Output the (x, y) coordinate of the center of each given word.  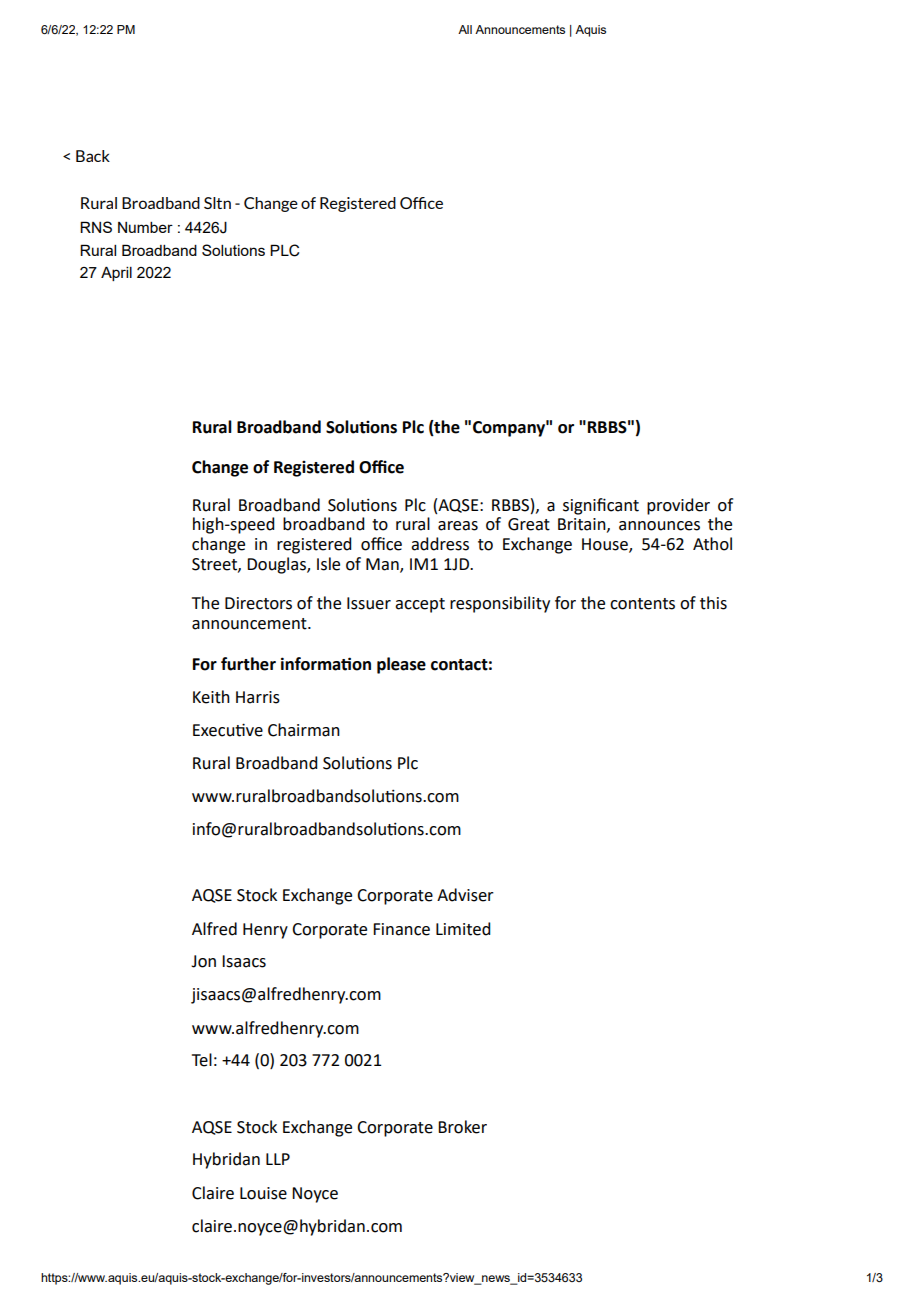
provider (678, 506)
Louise (263, 1193)
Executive (228, 730)
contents (642, 604)
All (465, 29)
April (116, 273)
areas (458, 526)
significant (601, 506)
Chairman (304, 730)
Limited (463, 929)
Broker (462, 1127)
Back (93, 156)
